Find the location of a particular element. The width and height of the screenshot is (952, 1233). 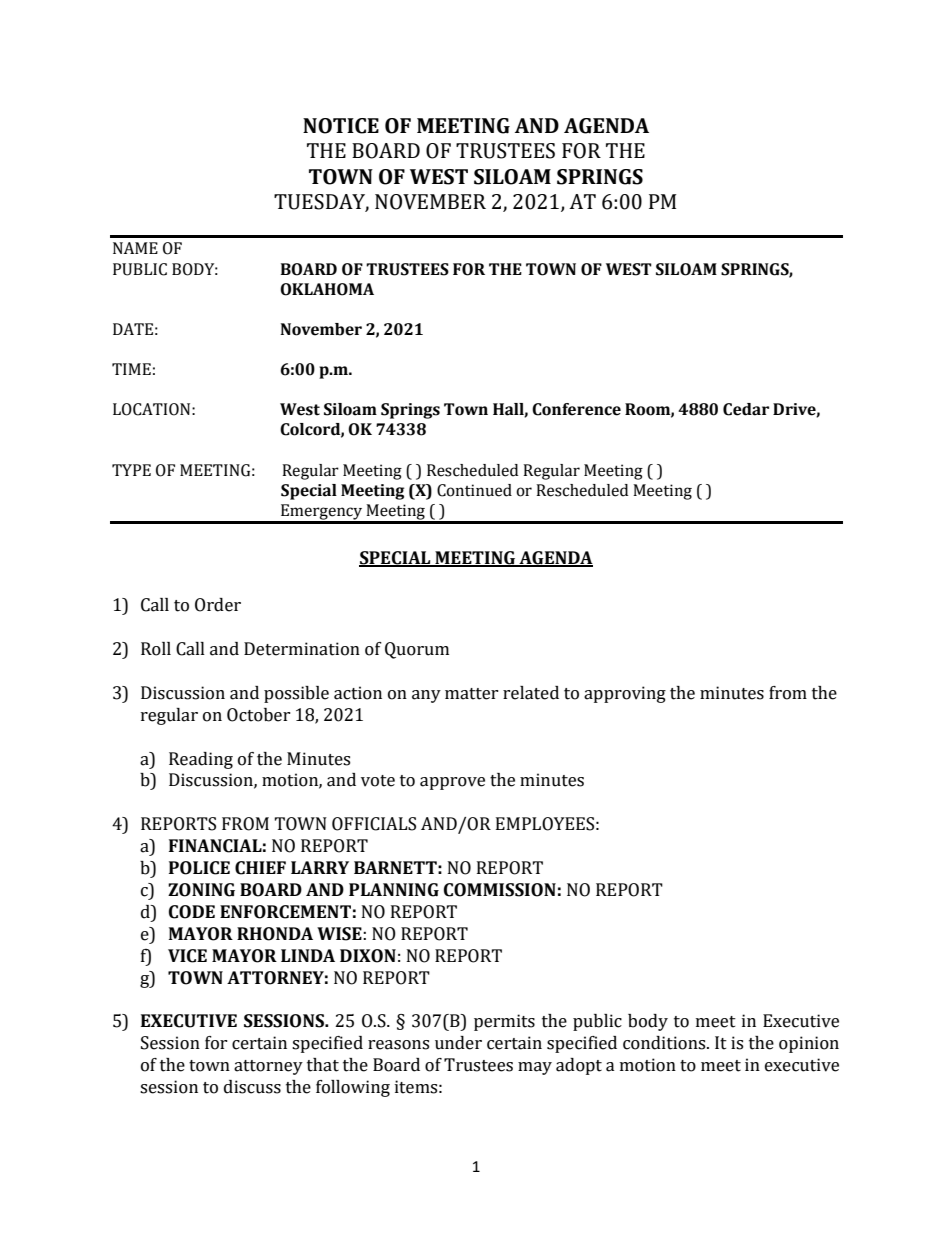

under is located at coordinates (458, 1043).
